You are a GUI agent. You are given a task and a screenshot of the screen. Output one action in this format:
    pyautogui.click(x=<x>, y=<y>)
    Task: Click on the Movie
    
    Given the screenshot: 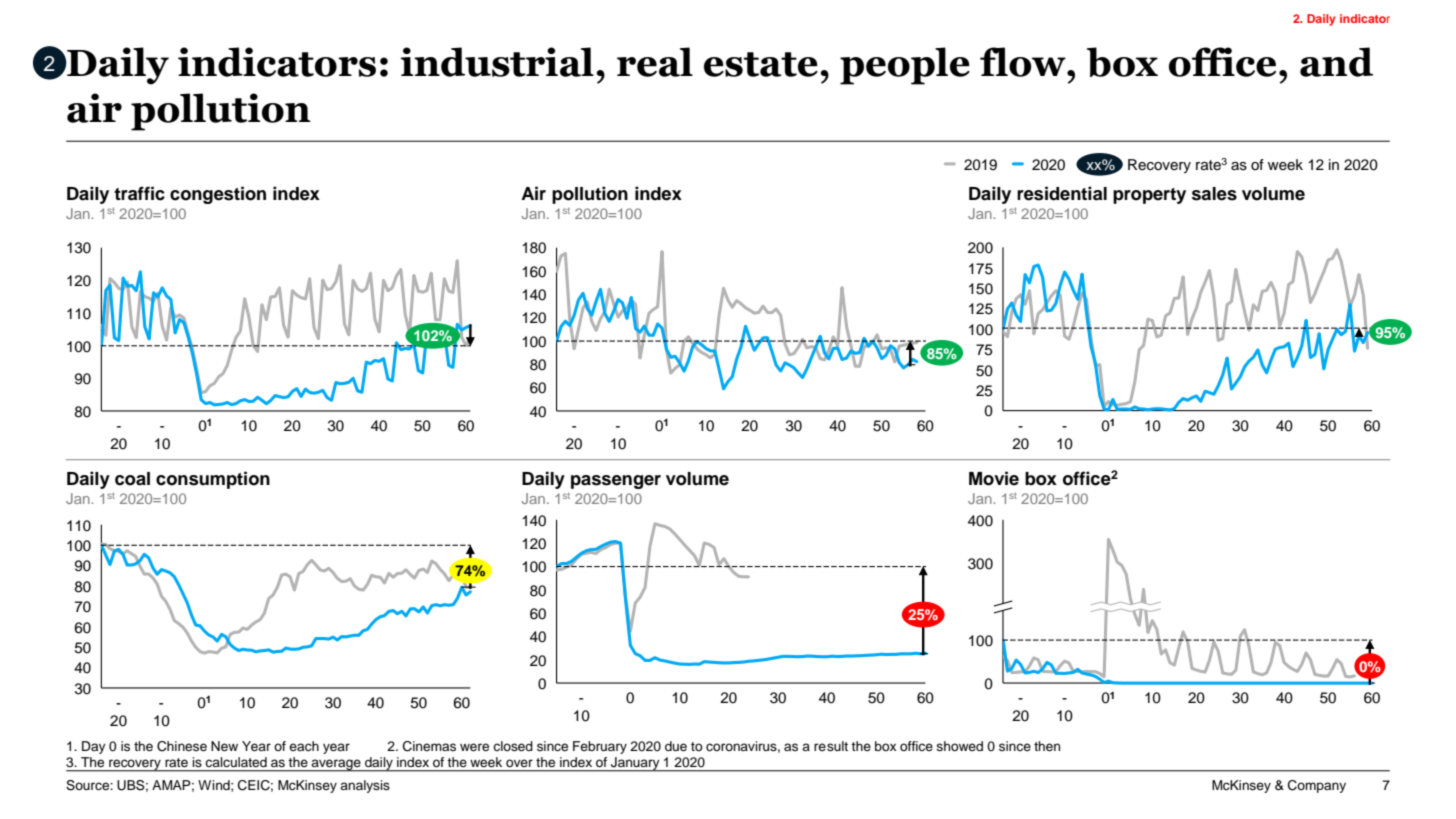 What is the action you would take?
    pyautogui.click(x=994, y=478)
